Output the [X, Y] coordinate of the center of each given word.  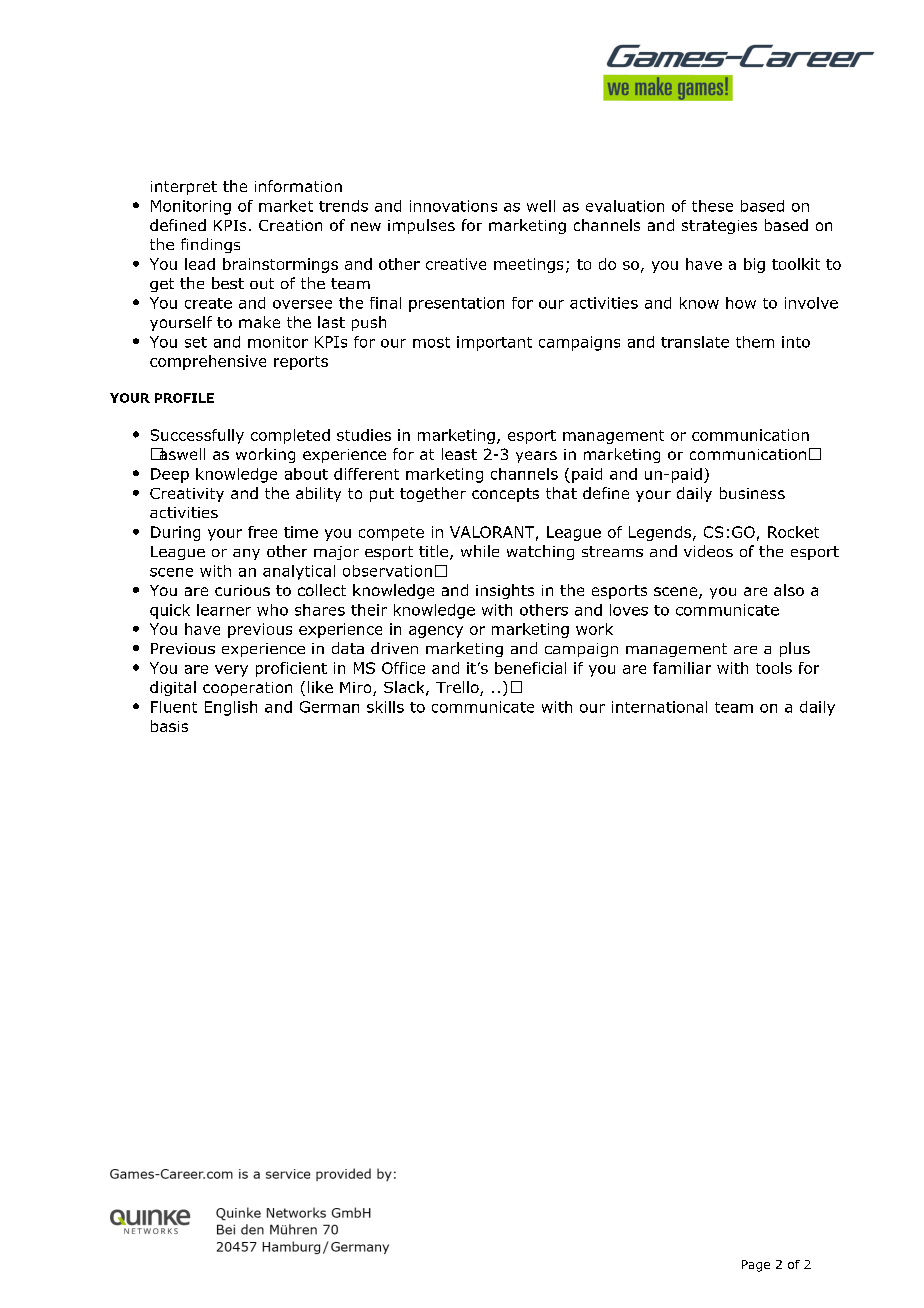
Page [756, 1266]
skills [385, 707]
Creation [290, 225]
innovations [453, 206]
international [659, 707]
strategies [719, 227]
